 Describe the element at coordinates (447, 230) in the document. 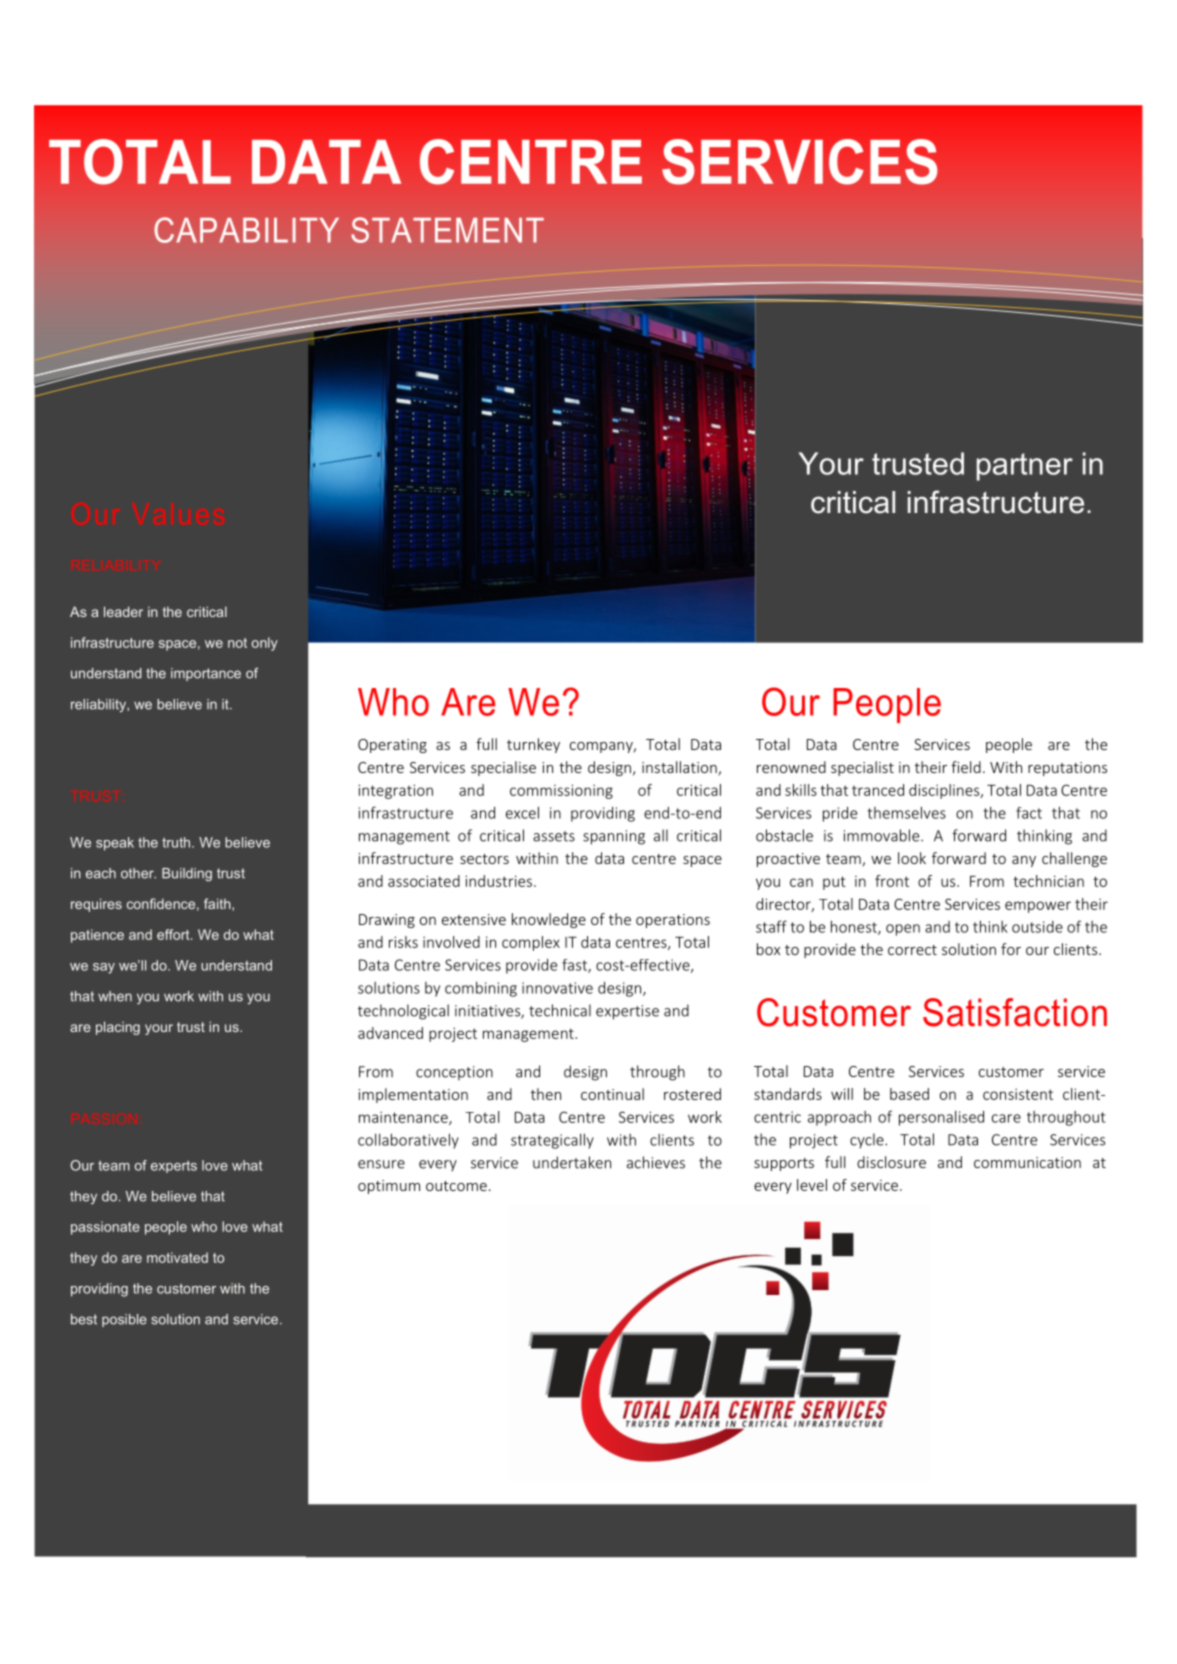

I see `STATEMENT` at that location.
